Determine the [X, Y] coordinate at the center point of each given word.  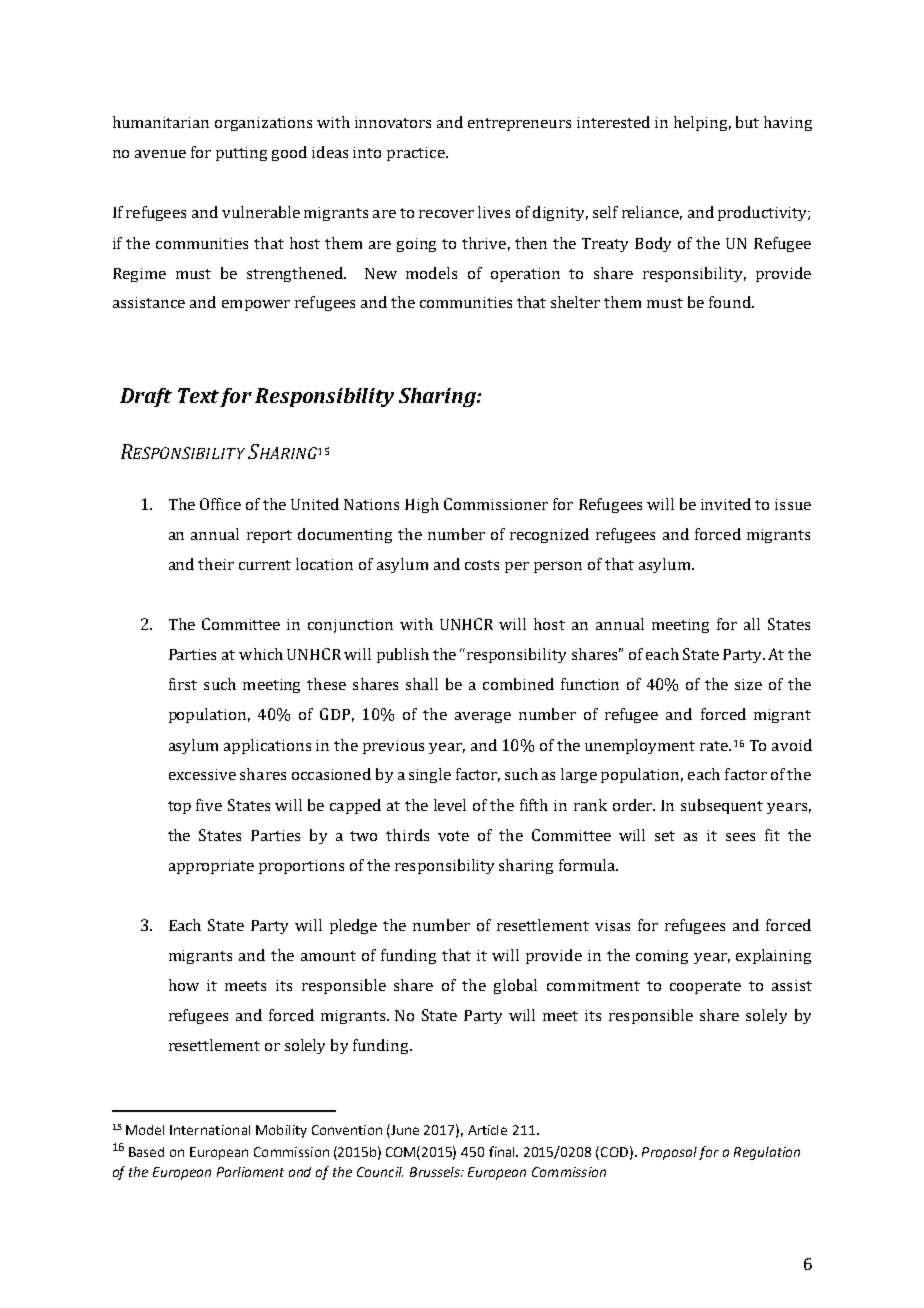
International [210, 1130]
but [747, 122]
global [515, 986]
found [731, 302]
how [184, 985]
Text [198, 395]
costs [482, 565]
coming [662, 957]
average [483, 717]
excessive [202, 774]
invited [726, 504]
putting [241, 154]
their [216, 564]
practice [417, 154]
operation [525, 275]
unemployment [640, 746]
